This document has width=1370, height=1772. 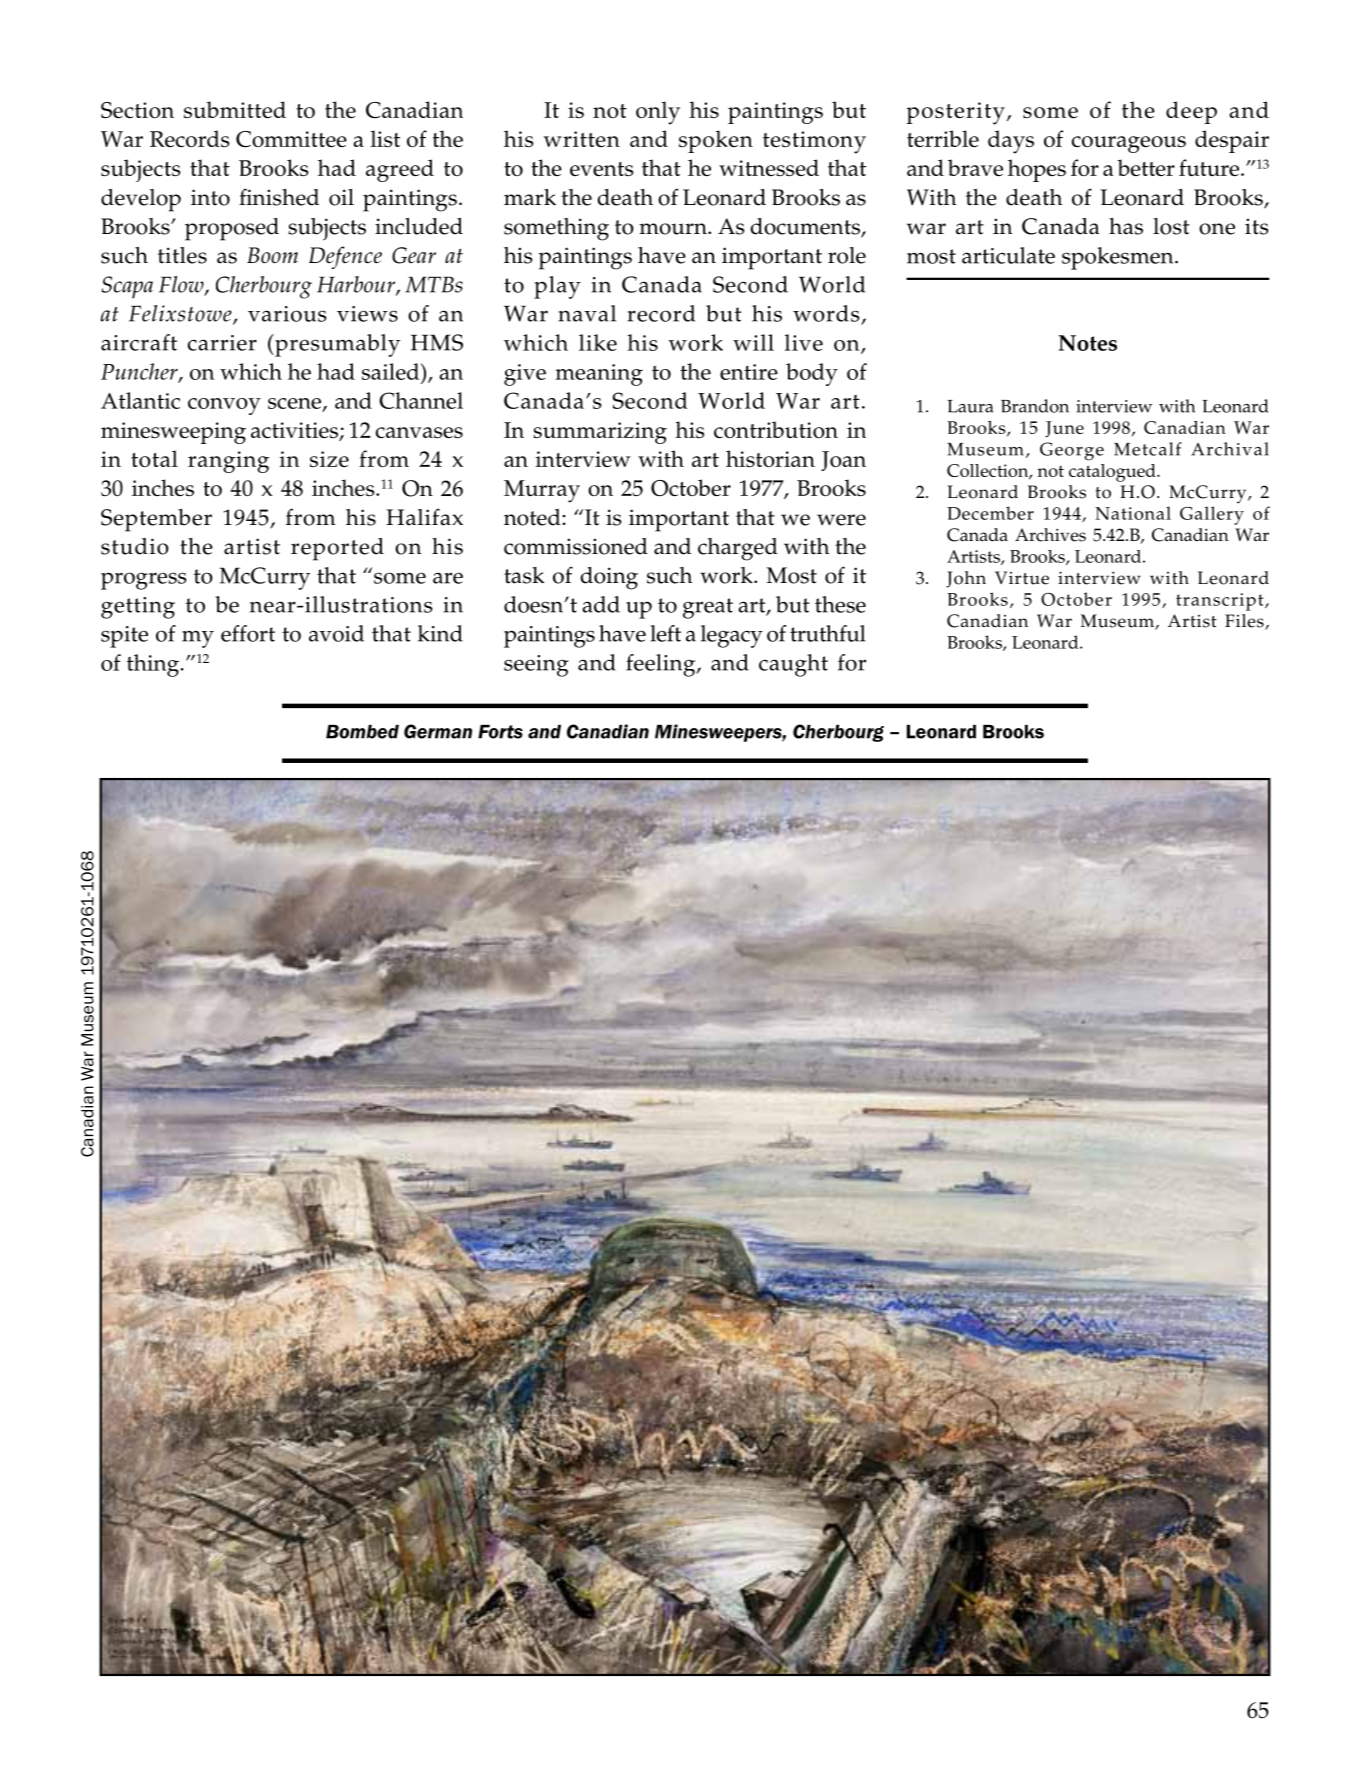 What do you see at coordinates (272, 255) in the document?
I see `Boom` at bounding box center [272, 255].
